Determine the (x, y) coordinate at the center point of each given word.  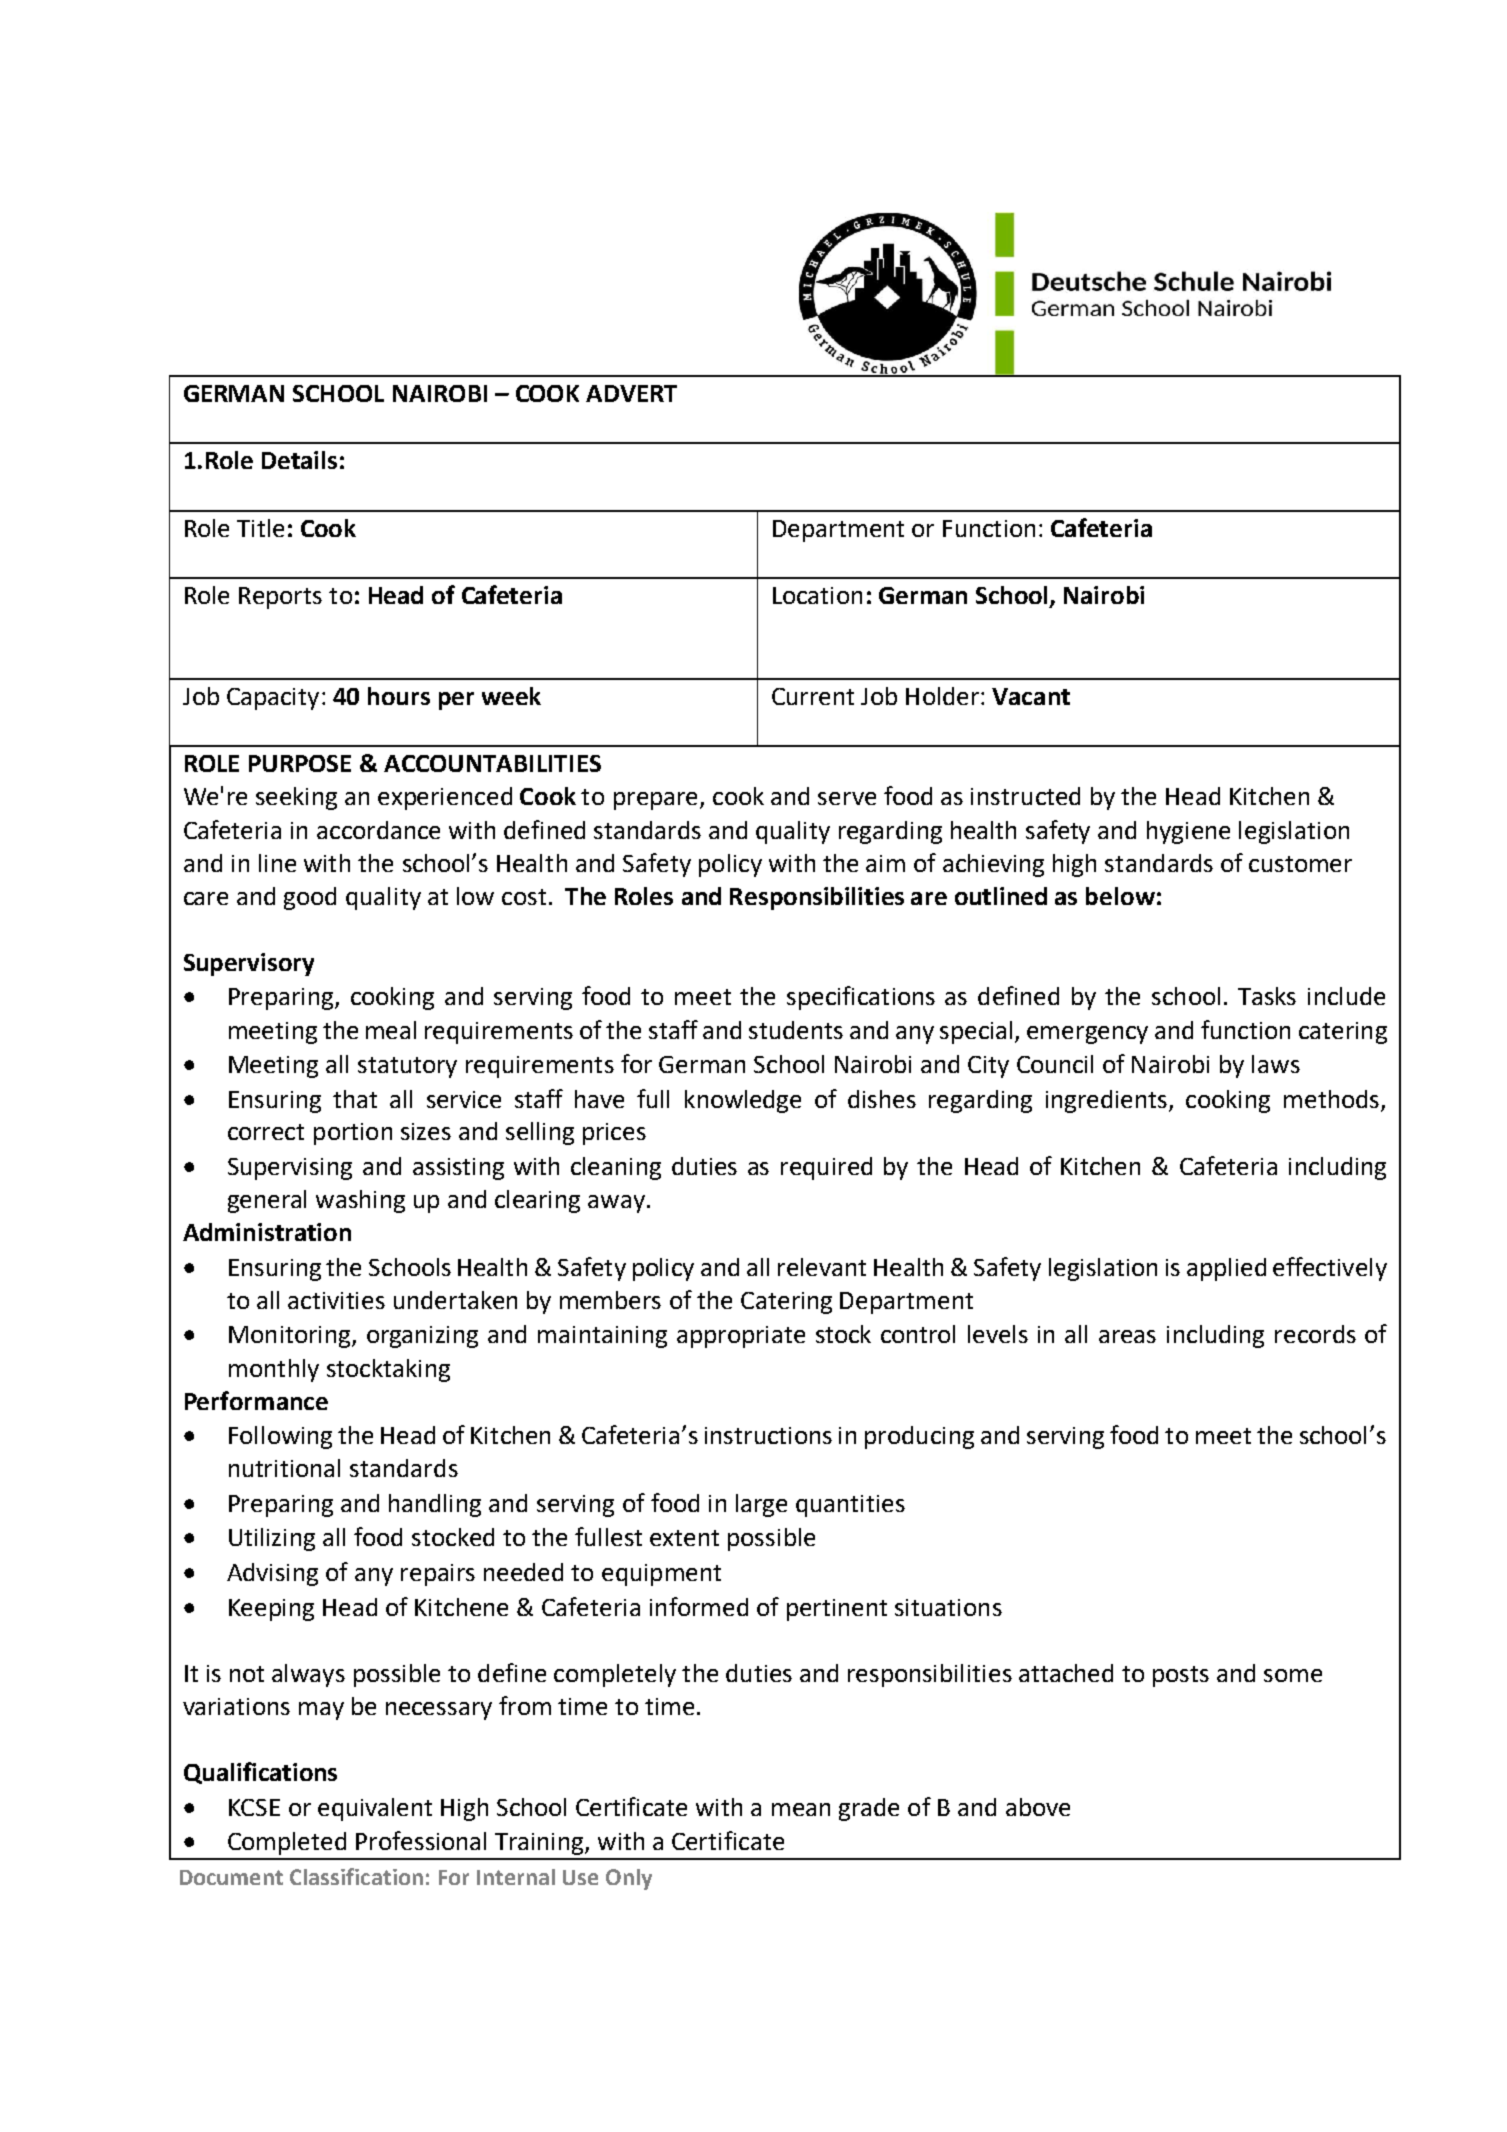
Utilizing (272, 1539)
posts (1181, 1676)
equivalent (375, 1809)
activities (336, 1300)
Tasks (1267, 996)
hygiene (1188, 832)
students (796, 1030)
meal (391, 1030)
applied (1226, 1269)
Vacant (1031, 696)
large (761, 1505)
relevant (822, 1267)
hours (399, 696)
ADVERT (631, 393)
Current (813, 696)
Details (299, 460)
